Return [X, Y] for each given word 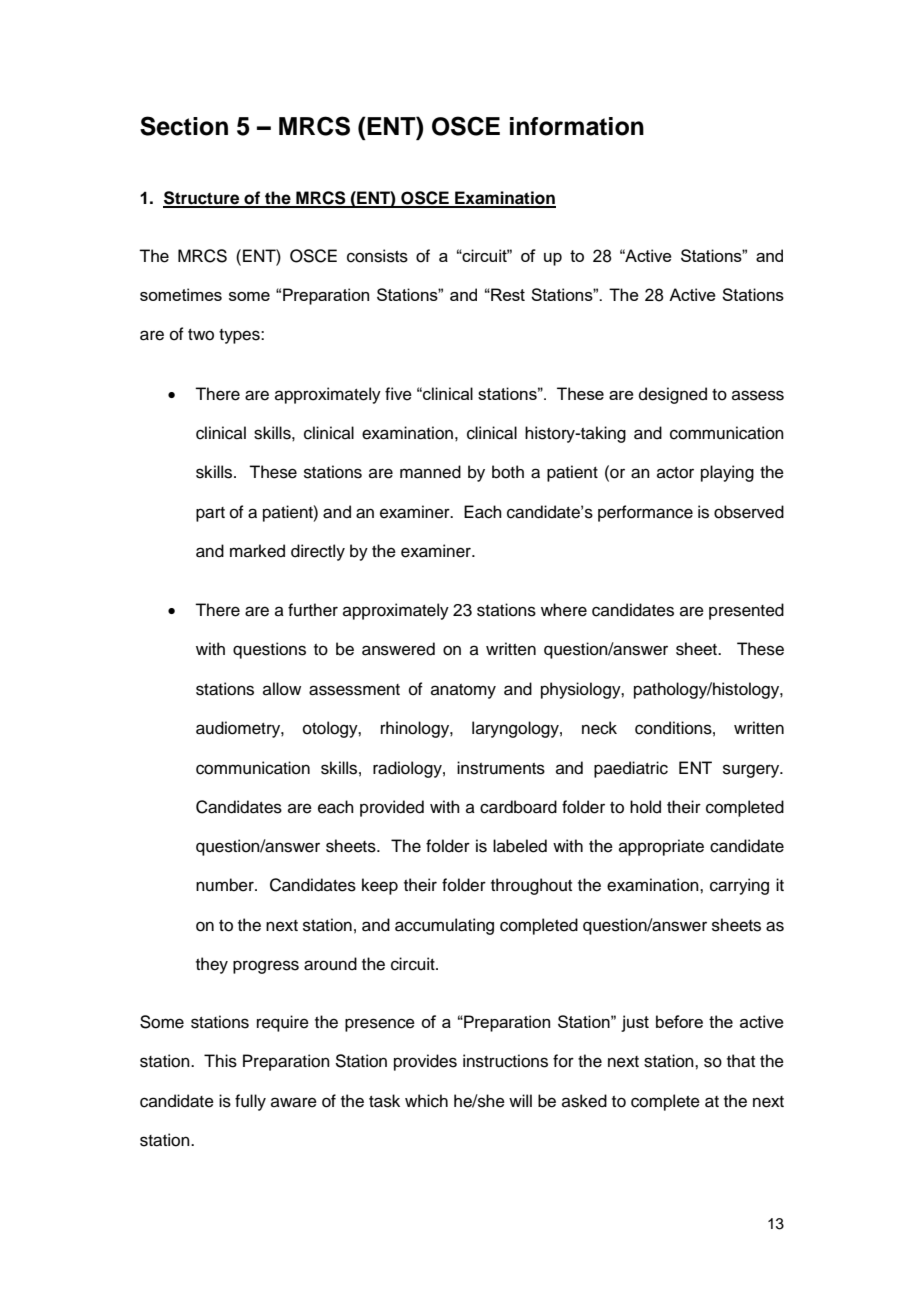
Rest [507, 294]
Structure [202, 199]
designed [673, 395]
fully [250, 1102]
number [226, 885]
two [201, 335]
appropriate [661, 847]
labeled [520, 846]
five [398, 394]
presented [746, 611]
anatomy [463, 691]
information [577, 126]
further [313, 610]
